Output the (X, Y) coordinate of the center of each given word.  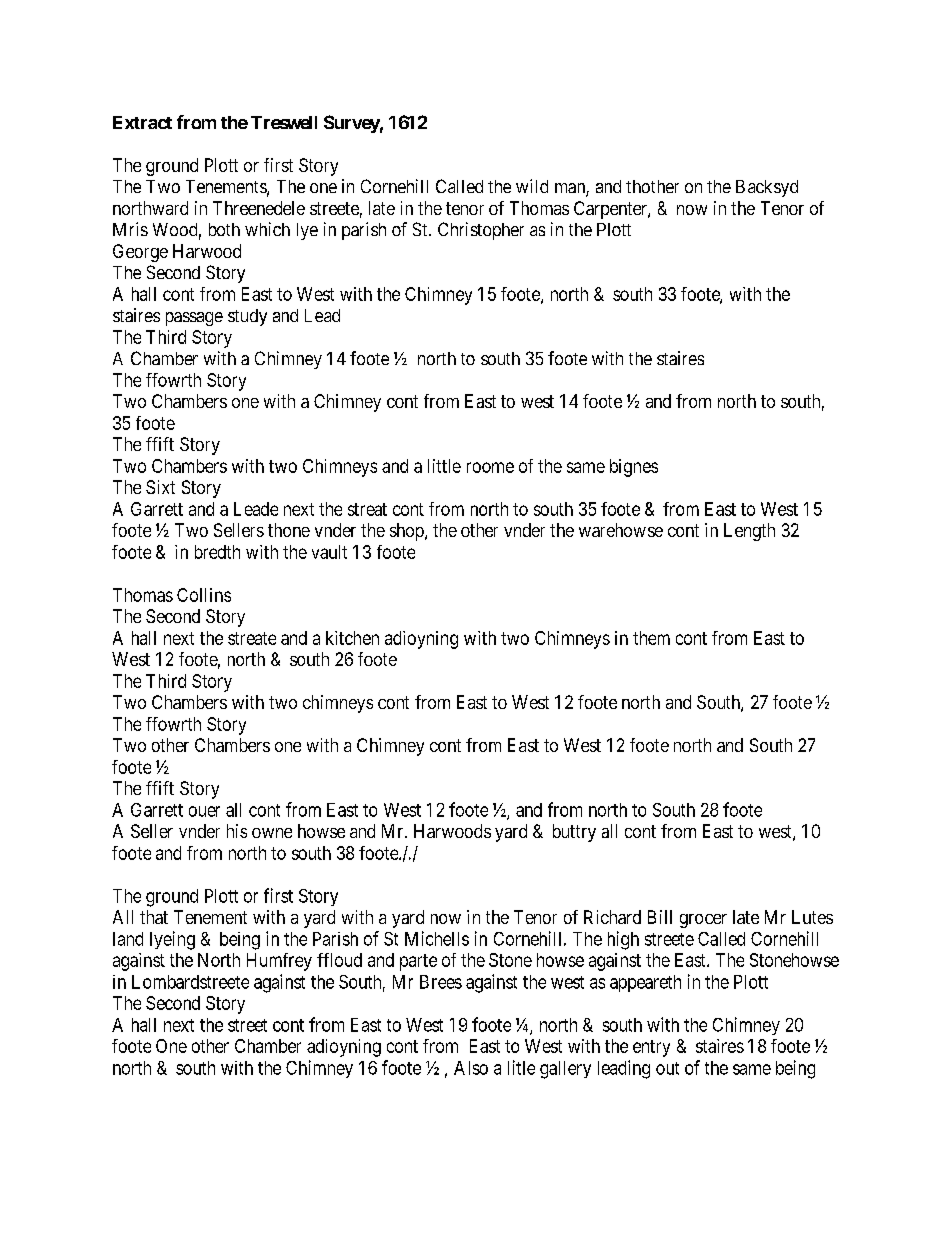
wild (532, 186)
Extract (142, 122)
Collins (204, 595)
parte (418, 962)
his (237, 831)
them (651, 638)
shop (408, 532)
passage (194, 319)
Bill (660, 917)
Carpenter (611, 210)
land (128, 939)
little (444, 466)
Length (749, 532)
